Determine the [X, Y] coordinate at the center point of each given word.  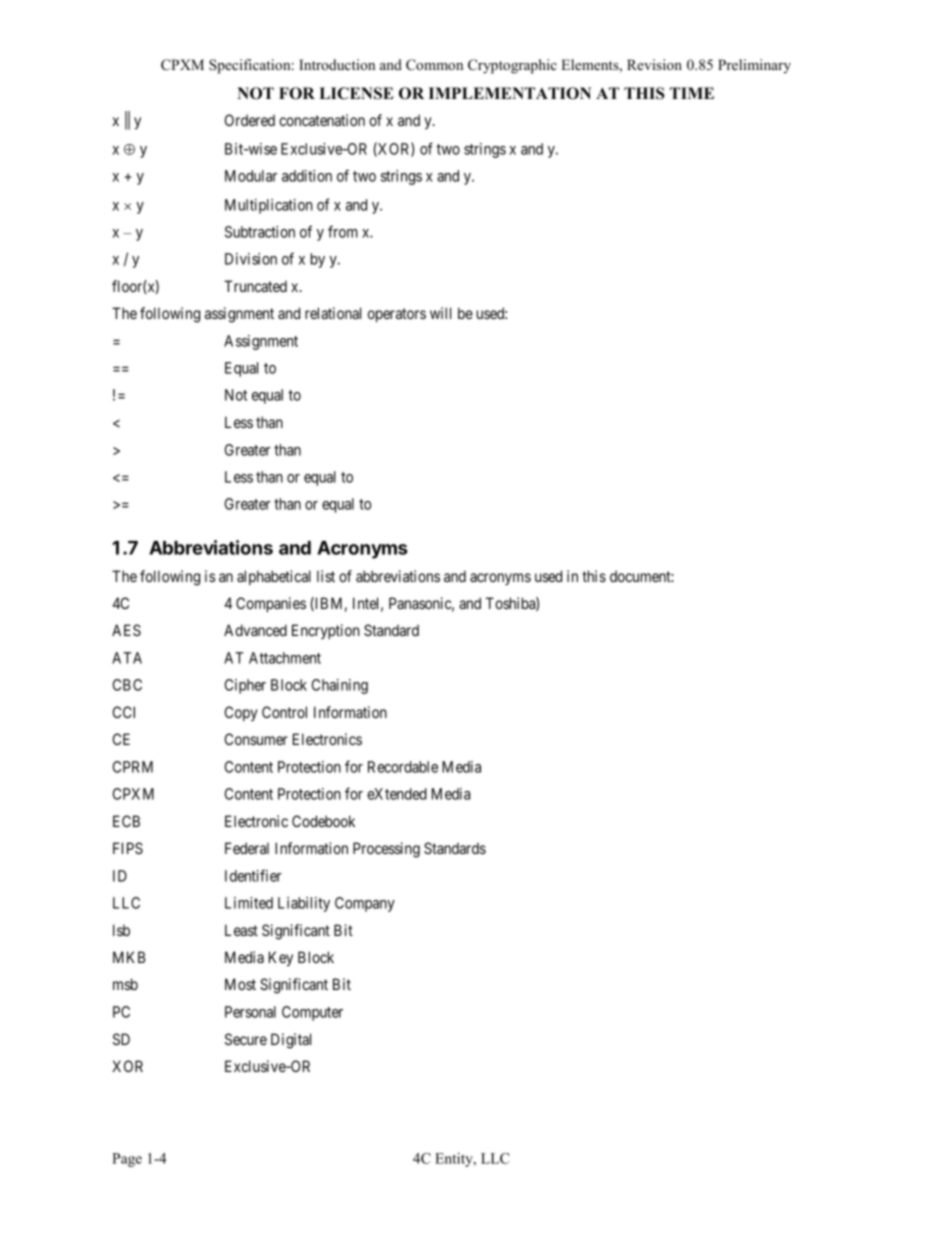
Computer [312, 1013]
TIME [692, 93]
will [440, 313]
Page [127, 1160]
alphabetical [274, 577]
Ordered [250, 120]
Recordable [403, 767]
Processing [386, 850]
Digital [291, 1041]
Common [434, 65]
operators [397, 315]
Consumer [256, 739]
